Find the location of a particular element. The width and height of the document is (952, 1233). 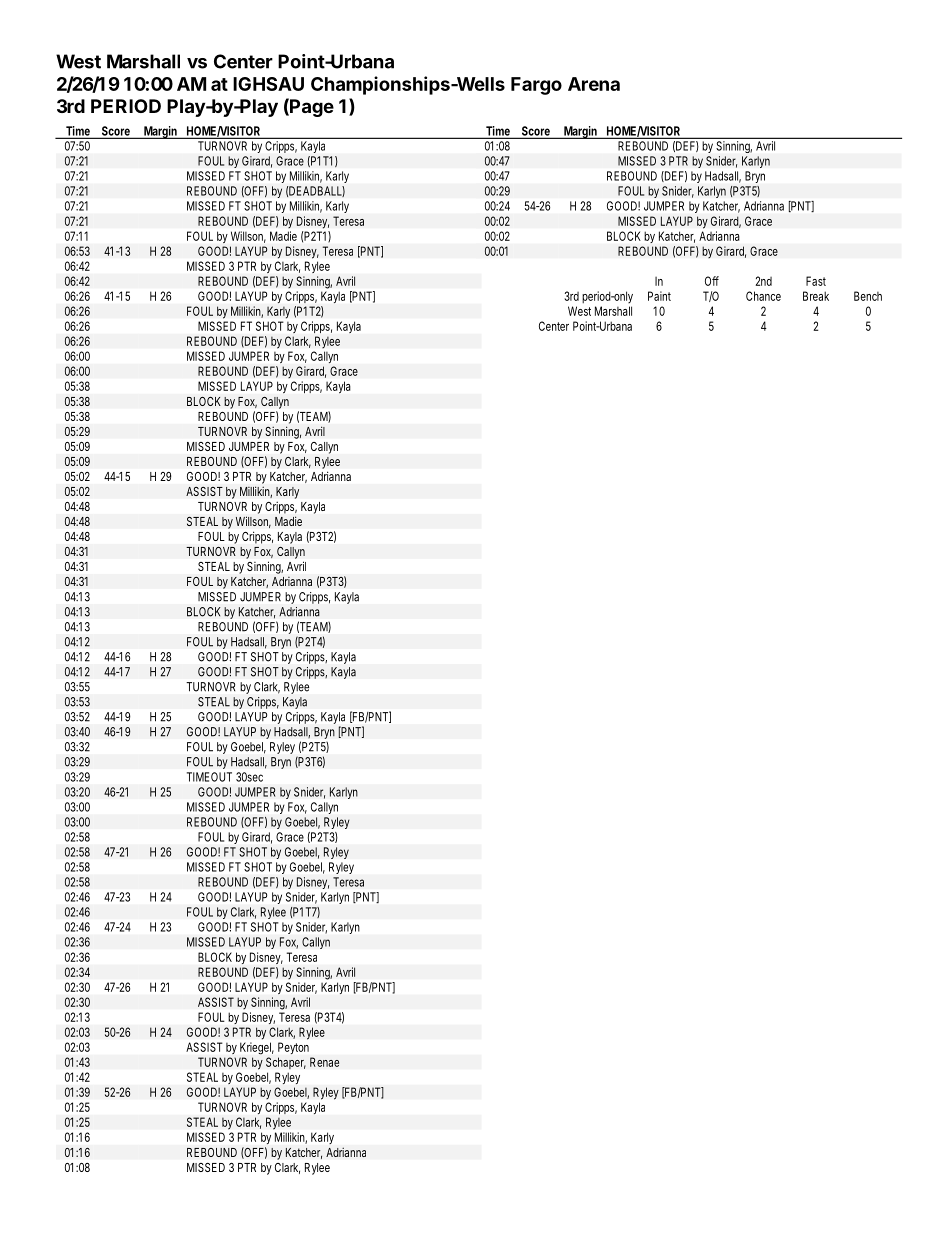

Chance is located at coordinates (763, 296).
